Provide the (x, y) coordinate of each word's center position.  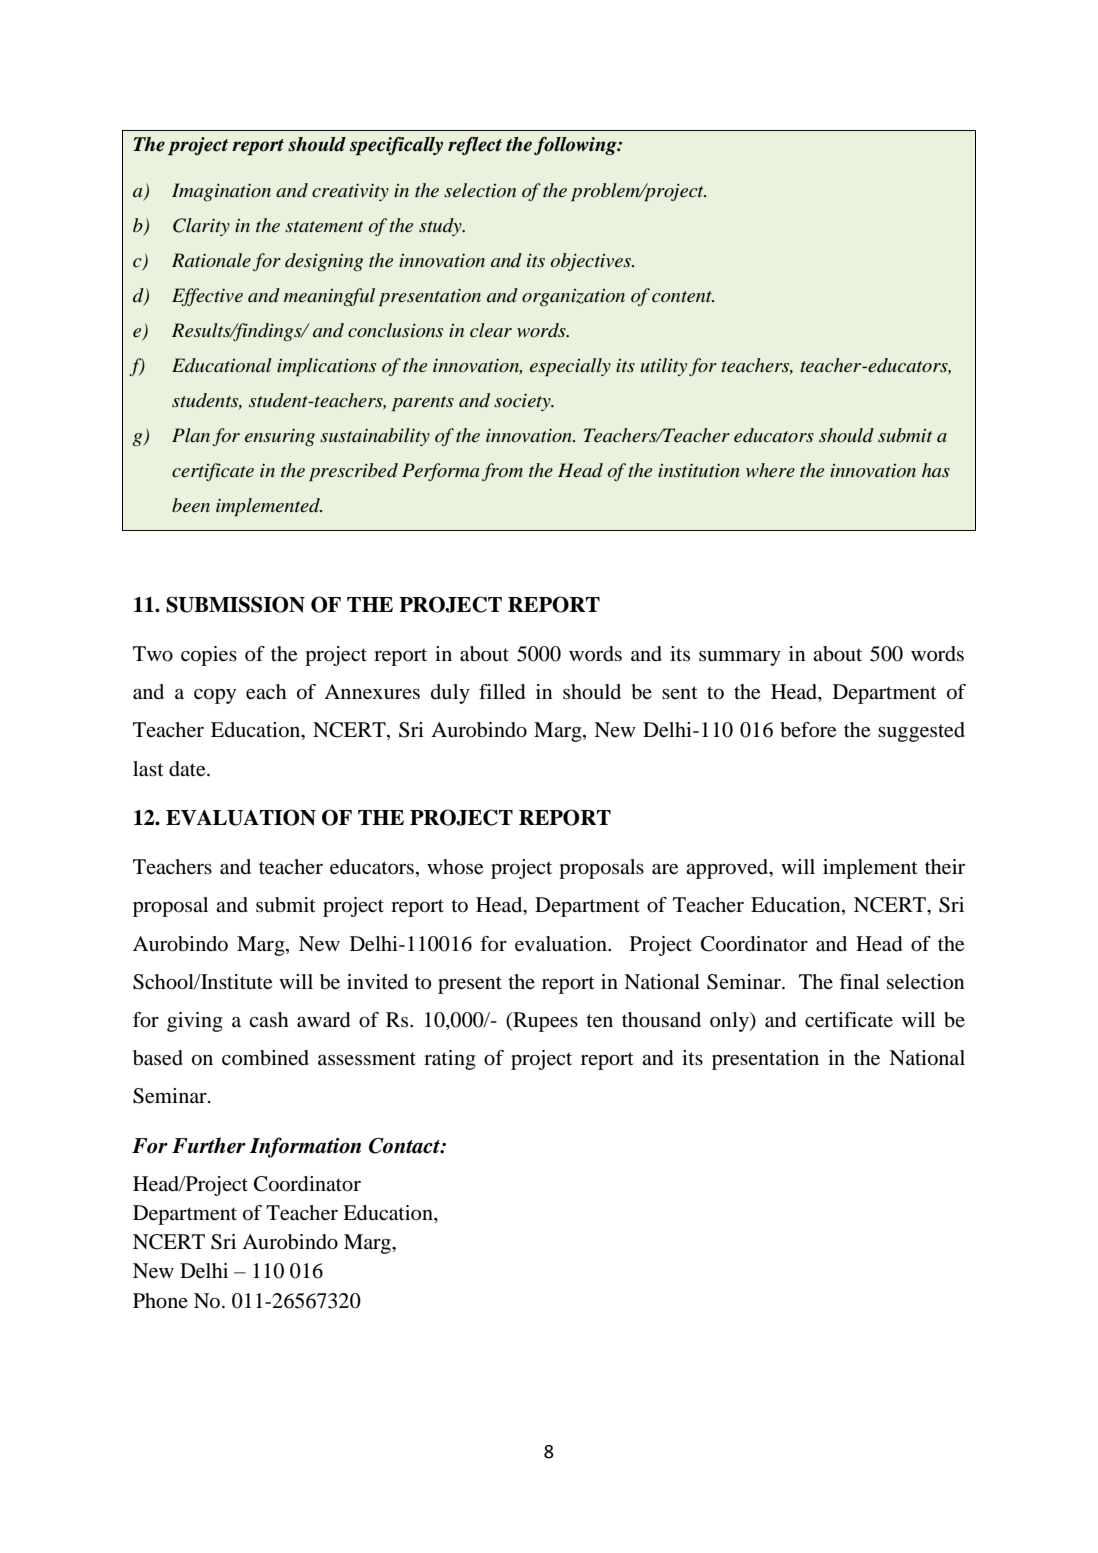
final (859, 981)
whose (455, 867)
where (770, 470)
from (502, 472)
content (683, 297)
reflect (475, 146)
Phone (160, 1301)
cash (269, 1020)
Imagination (221, 192)
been (191, 505)
